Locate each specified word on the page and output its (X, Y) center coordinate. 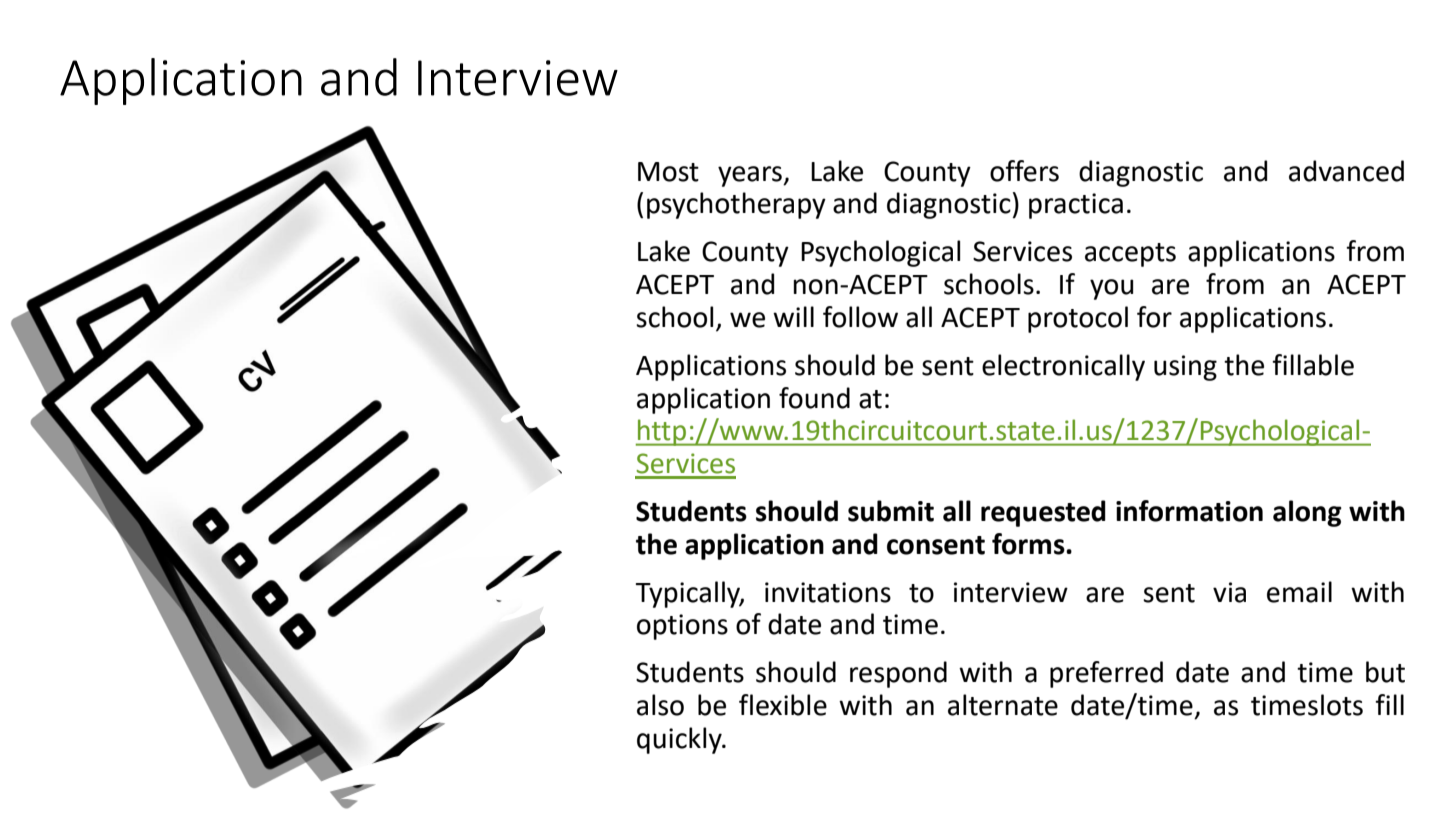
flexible (783, 705)
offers (1024, 171)
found (814, 398)
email (1299, 592)
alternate (1003, 705)
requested (1043, 513)
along (1307, 513)
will (793, 316)
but (1385, 672)
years (751, 176)
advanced (1346, 171)
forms (1029, 544)
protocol (1078, 319)
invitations (828, 592)
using (1185, 368)
